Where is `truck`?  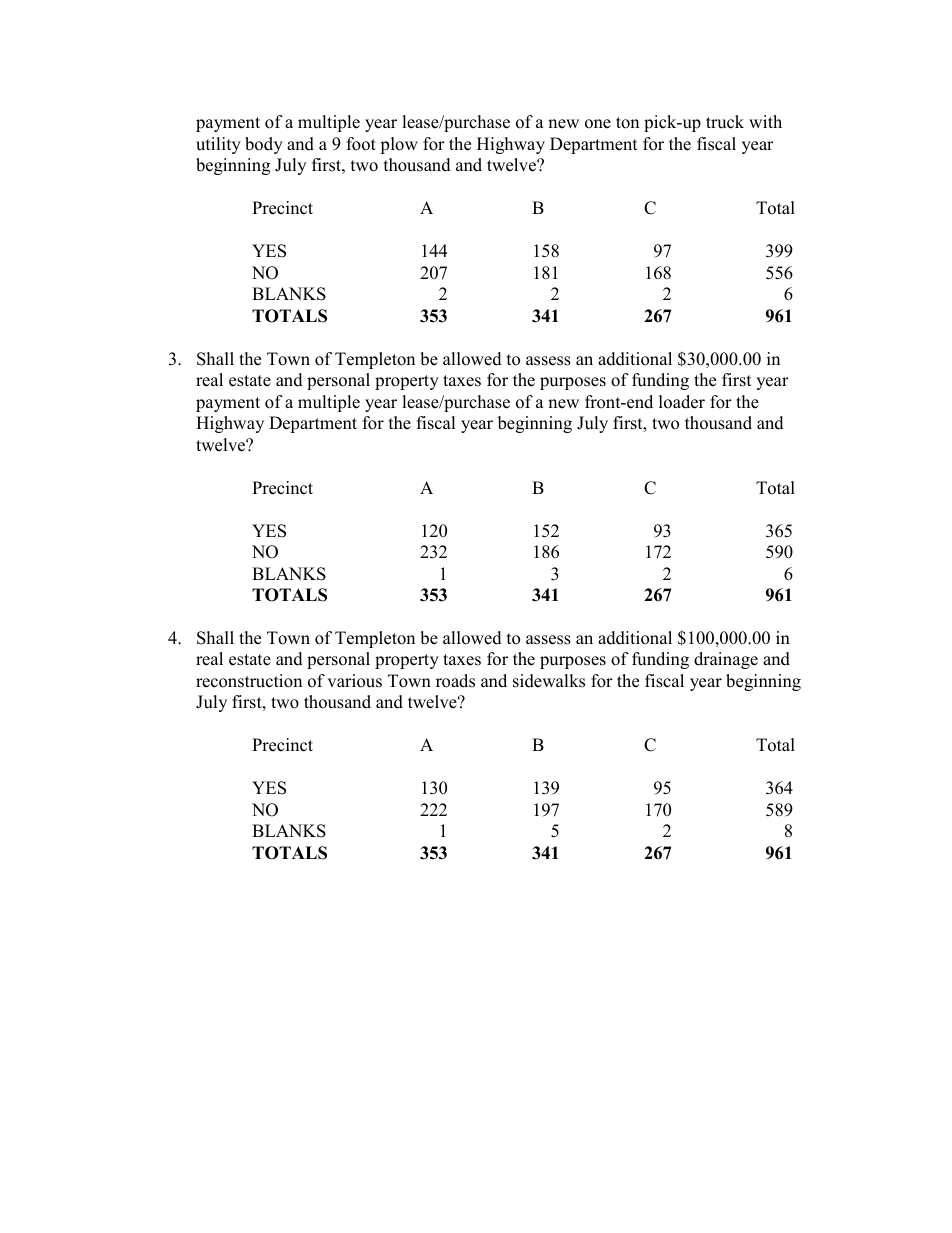 truck is located at coordinates (725, 122).
